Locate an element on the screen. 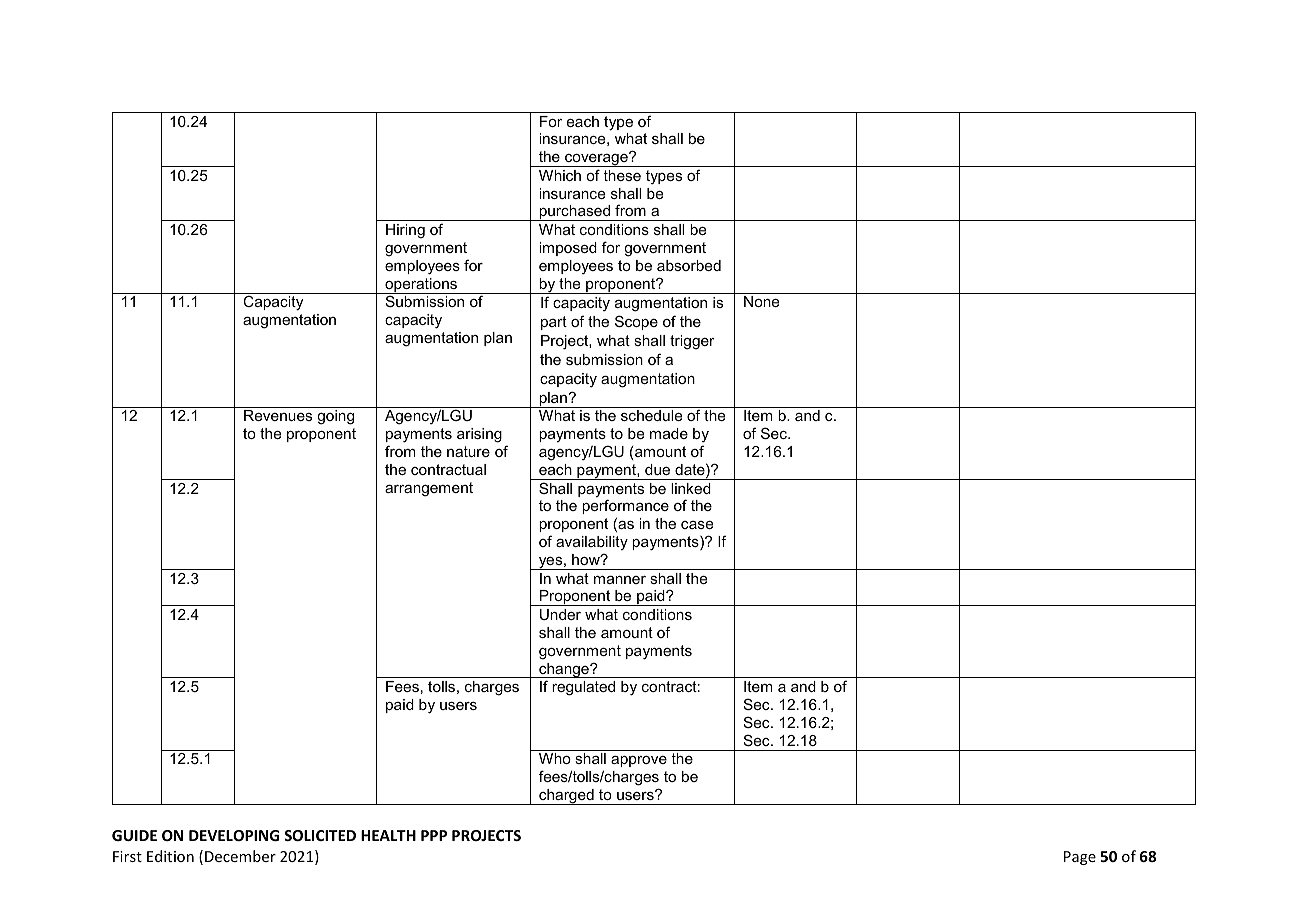 This screenshot has width=1308, height=924. DEVELOPING is located at coordinates (234, 835).
